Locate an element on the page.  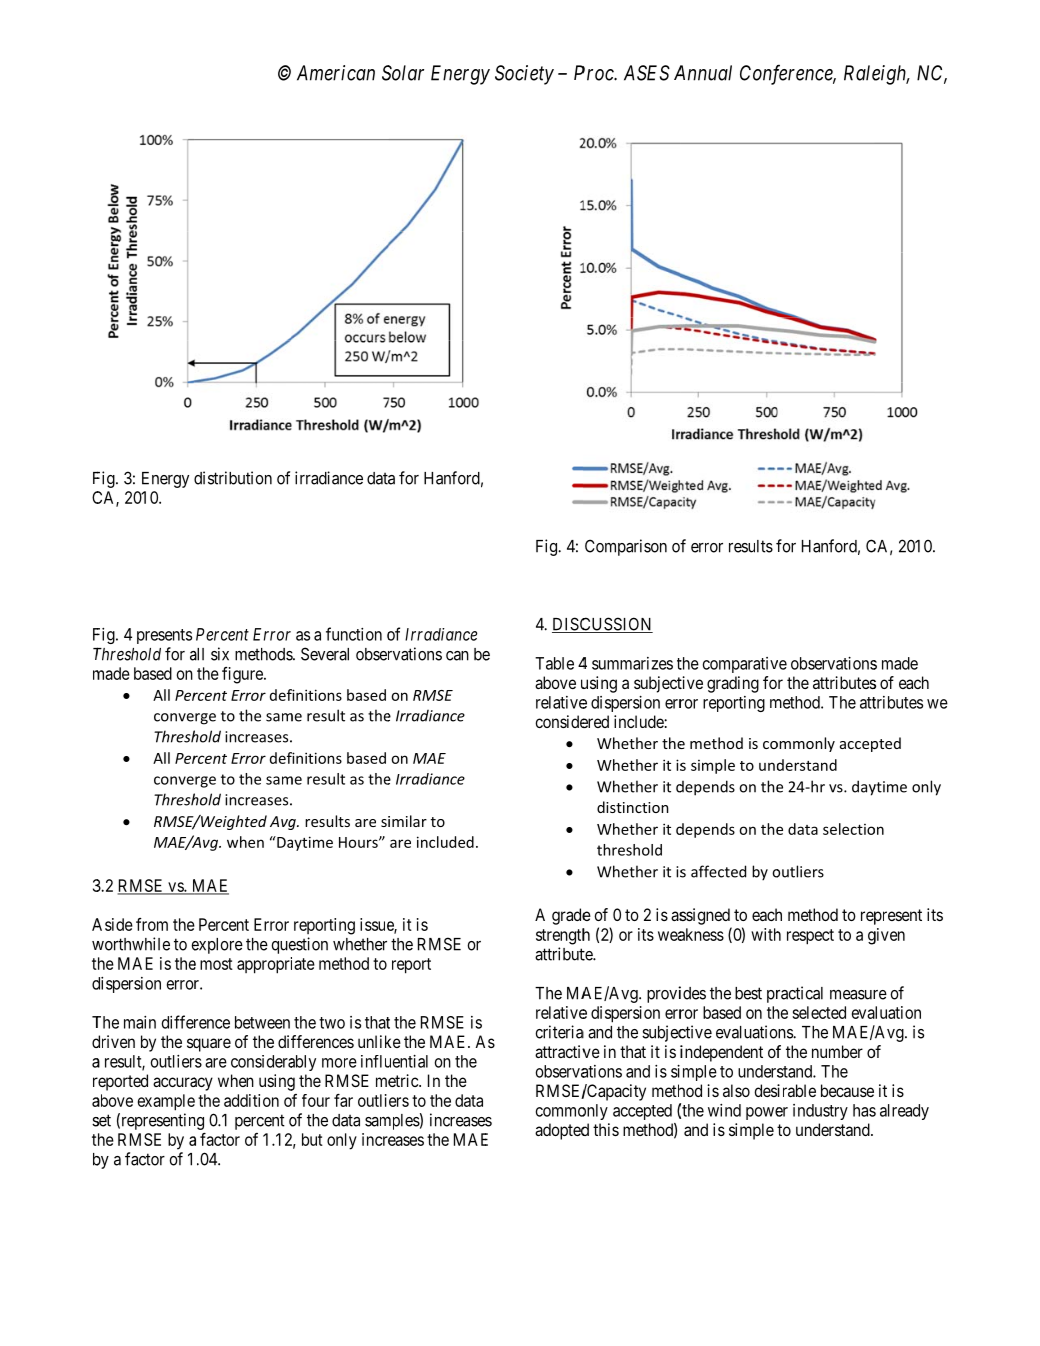
function is located at coordinates (354, 634).
